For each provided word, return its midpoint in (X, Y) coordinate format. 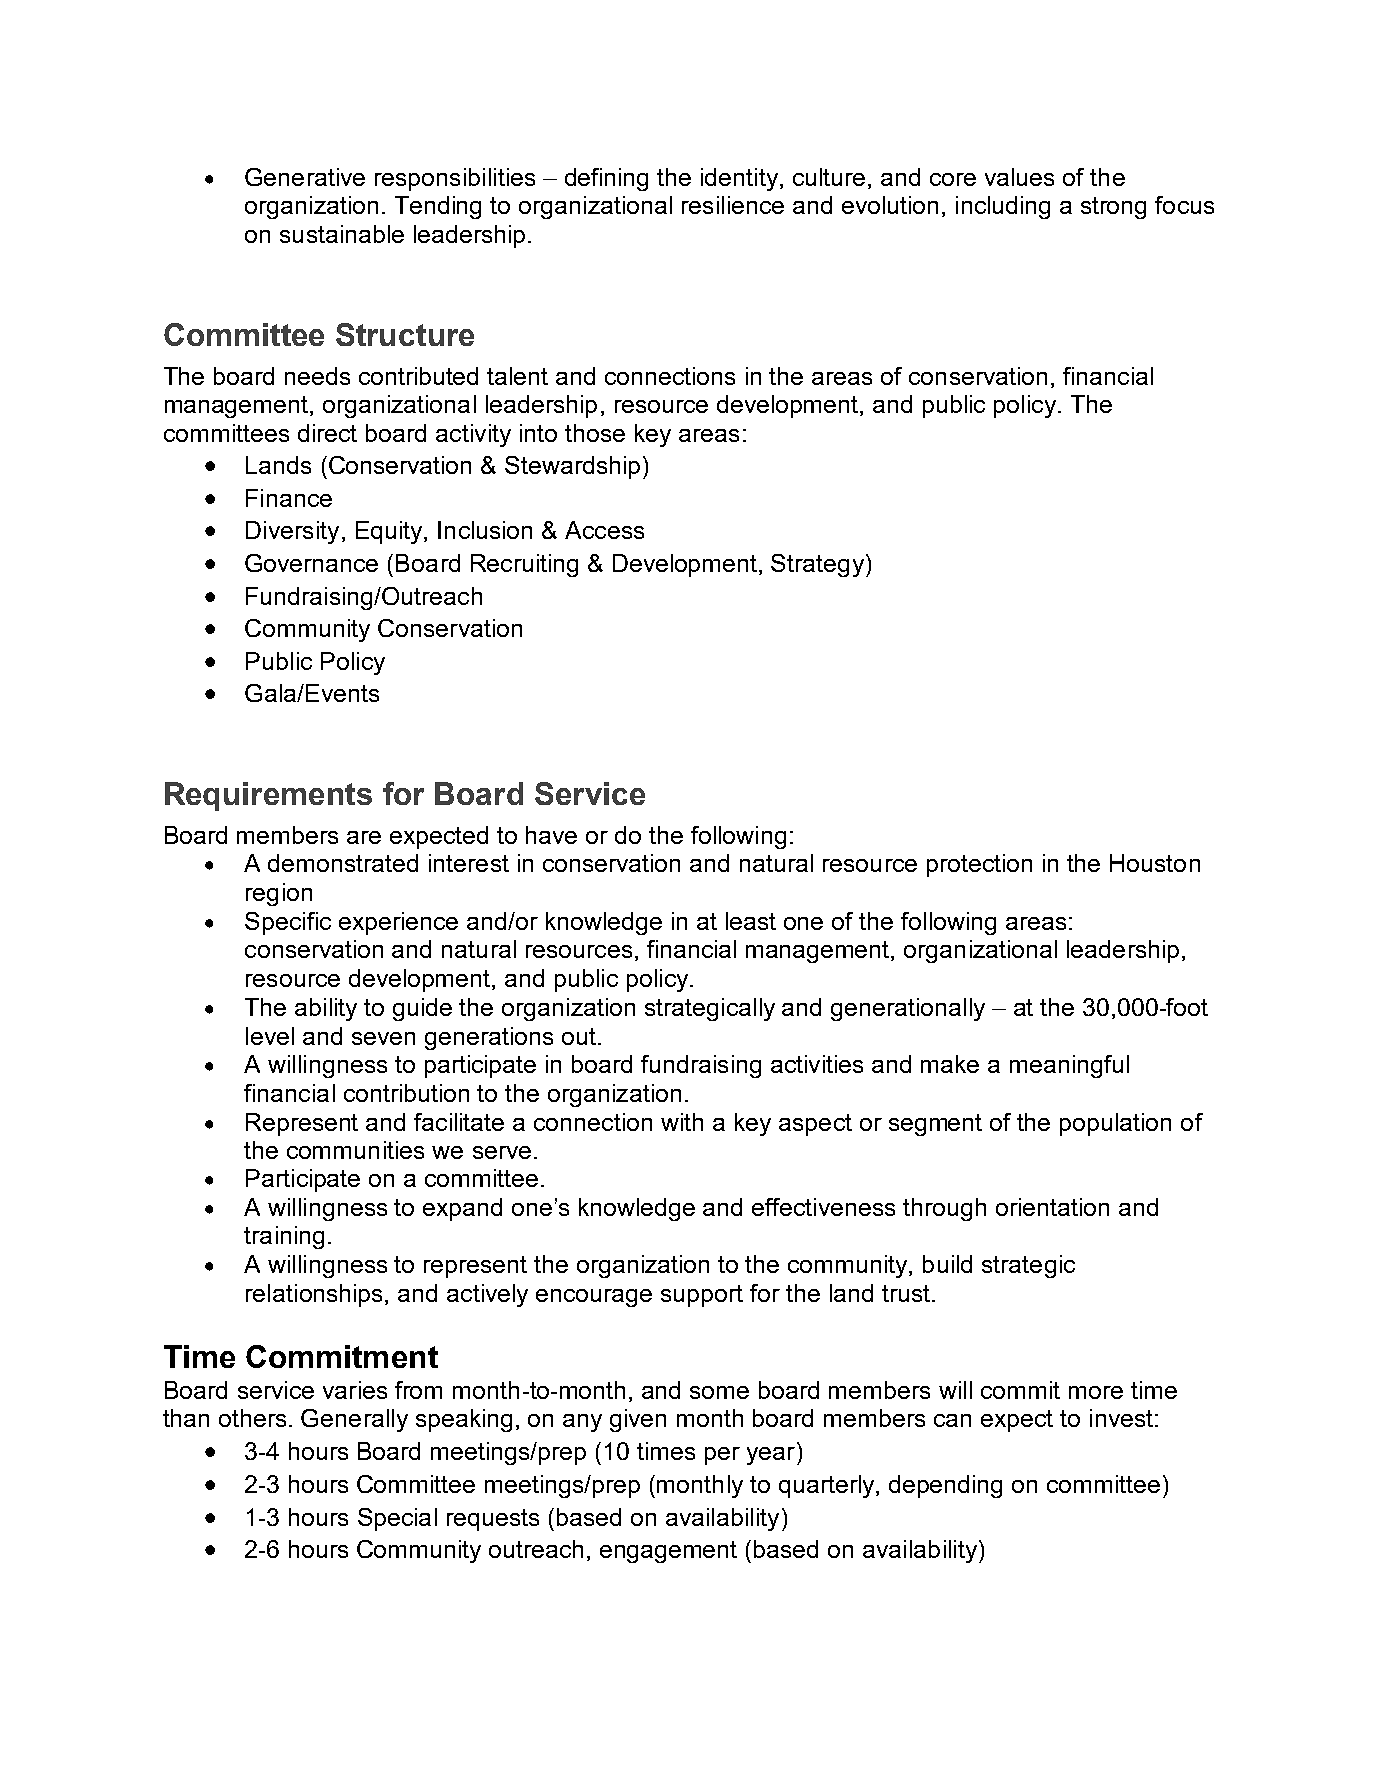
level (270, 1036)
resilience (733, 205)
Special (397, 1519)
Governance (311, 563)
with (682, 1122)
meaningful (1069, 1066)
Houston (1155, 863)
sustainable (342, 234)
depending (945, 1486)
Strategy (817, 565)
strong (1113, 208)
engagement (668, 1552)
